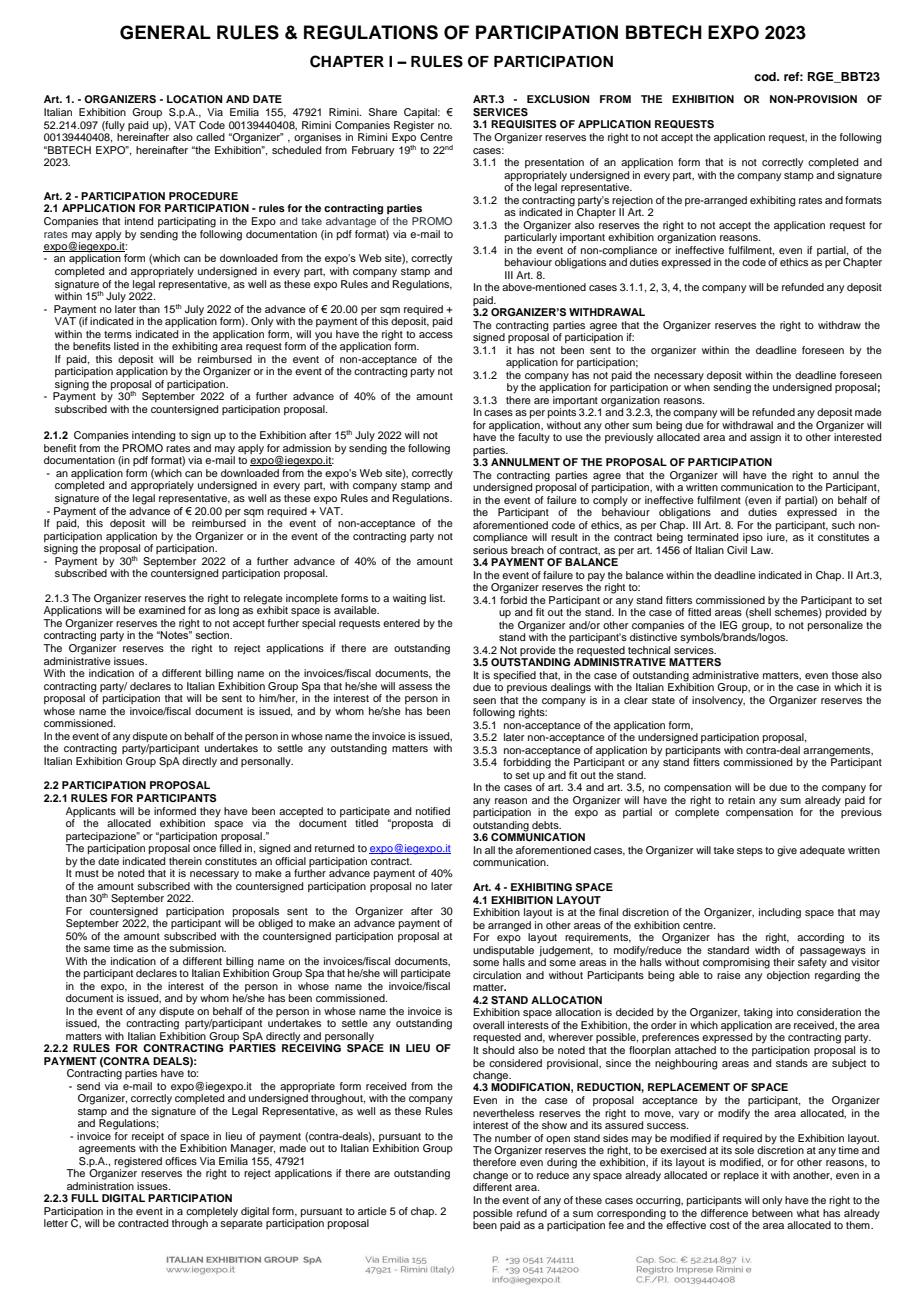  Describe the element at coordinates (697, 386) in the image. I see `when` at that location.
